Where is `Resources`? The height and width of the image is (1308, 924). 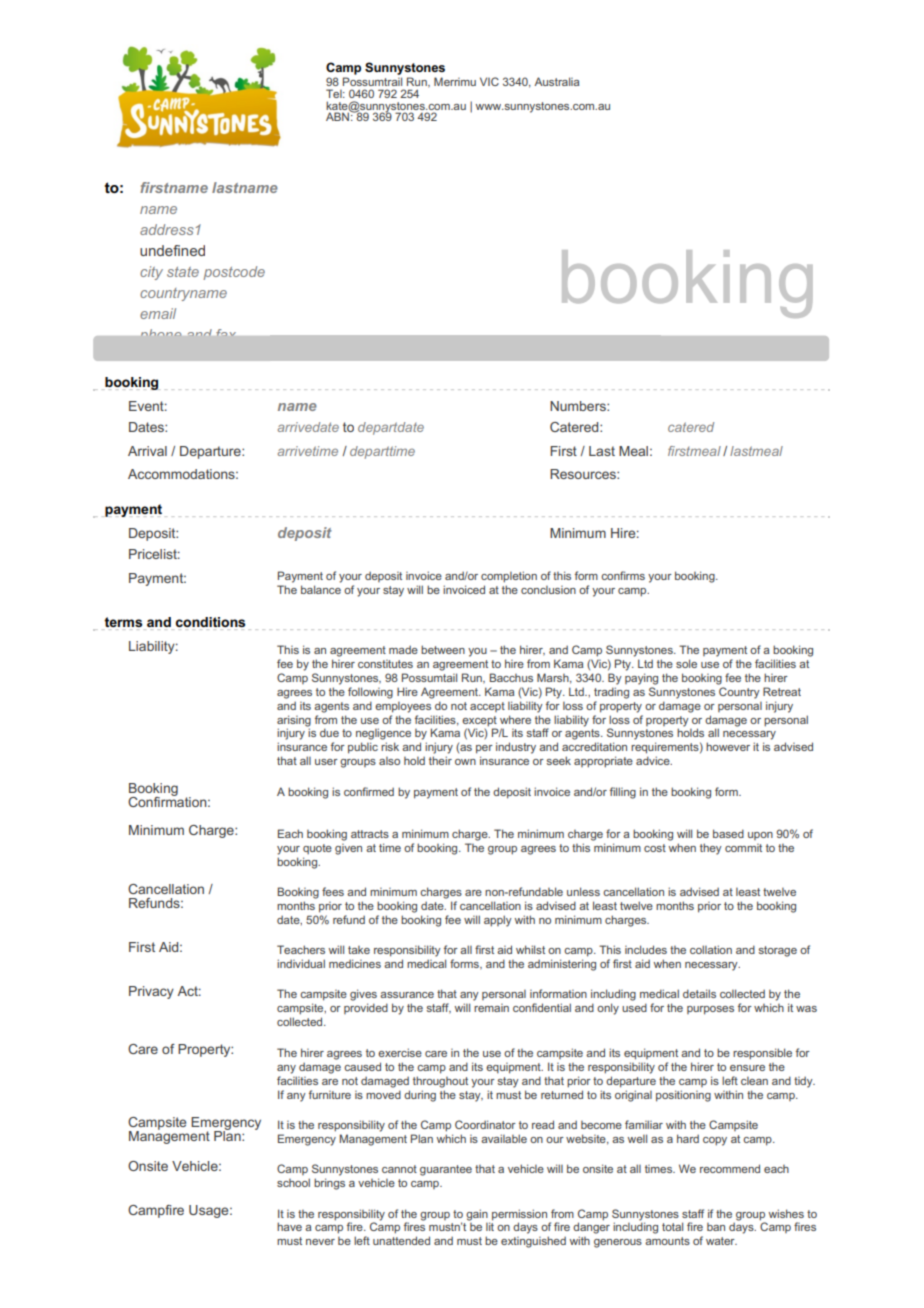
Resources is located at coordinates (584, 474).
